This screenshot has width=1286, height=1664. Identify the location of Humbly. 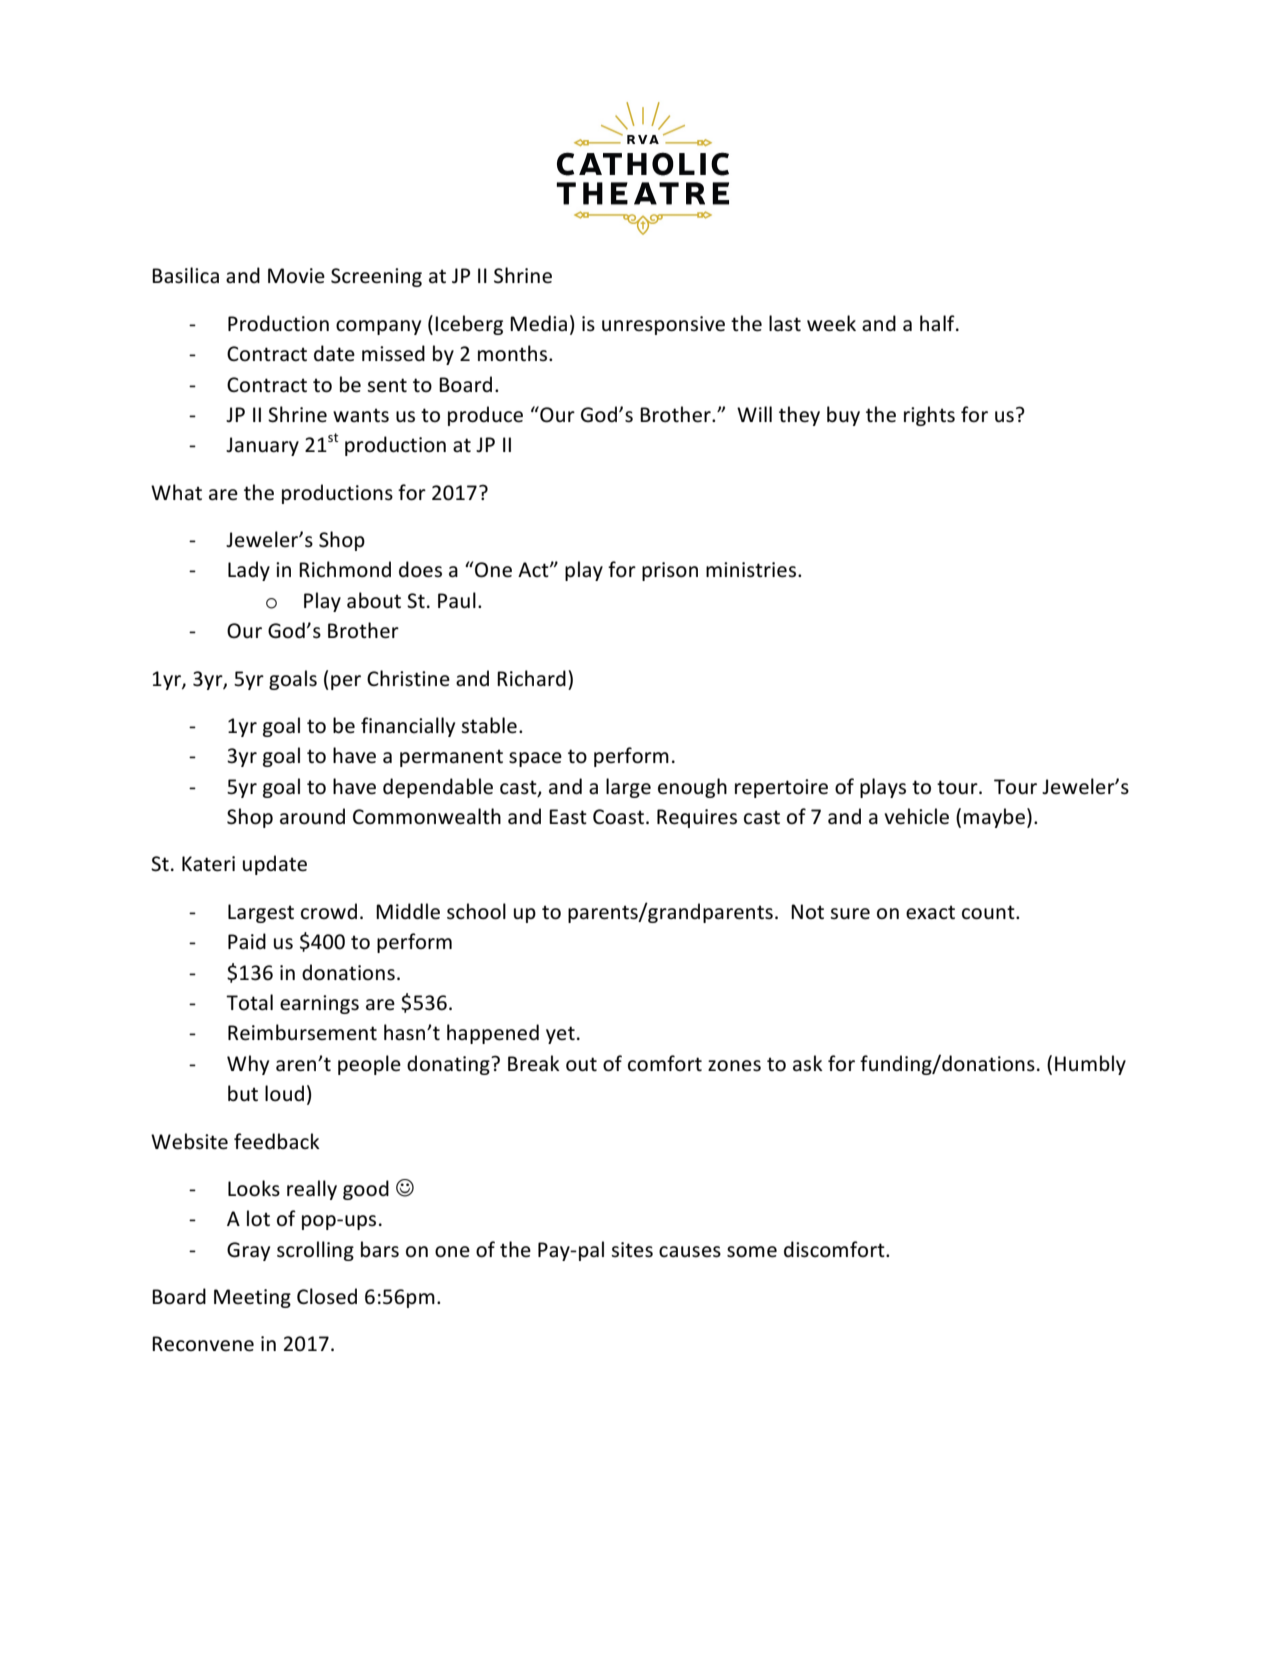
(1090, 1065).
